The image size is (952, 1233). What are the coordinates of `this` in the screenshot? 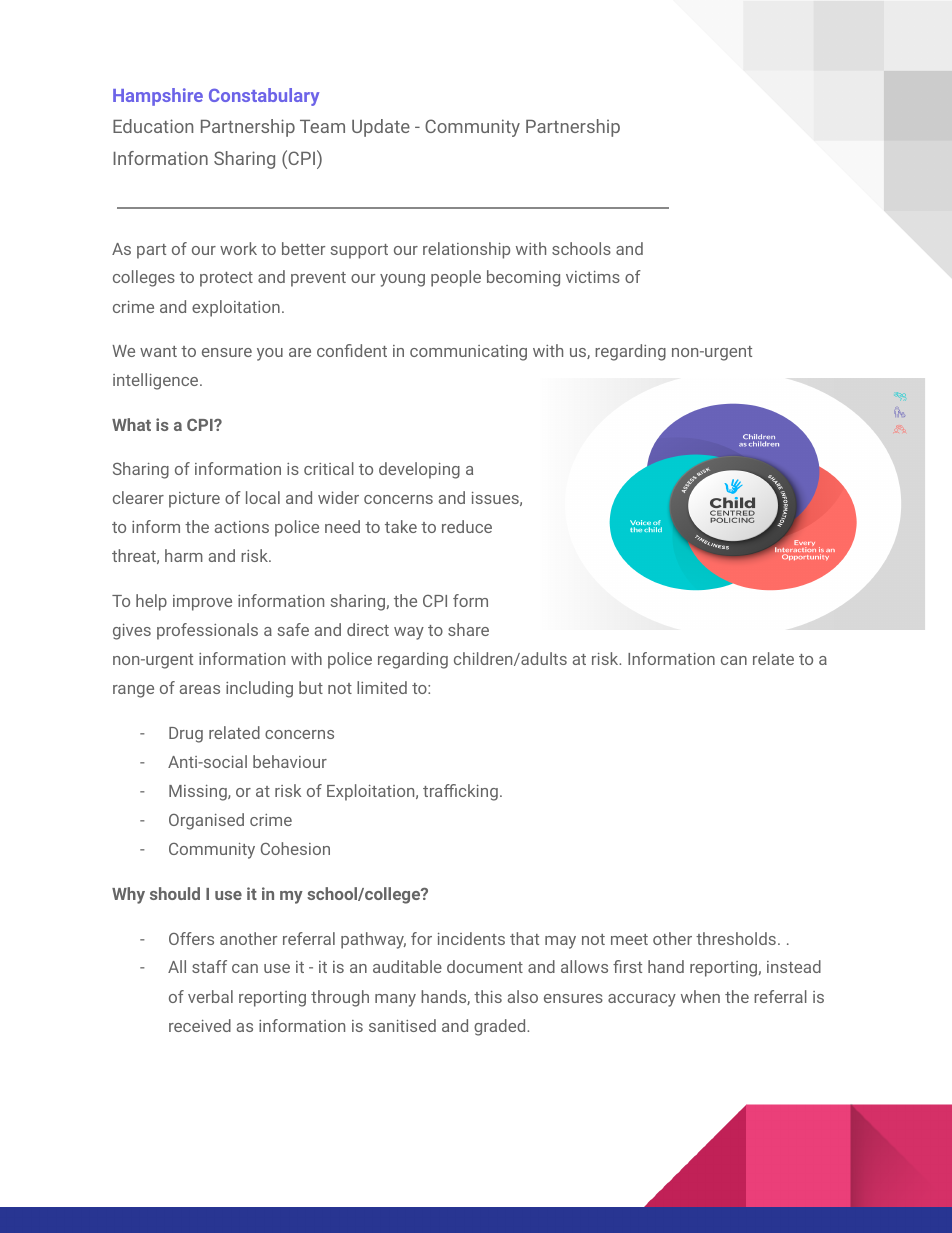 It's located at (488, 996).
